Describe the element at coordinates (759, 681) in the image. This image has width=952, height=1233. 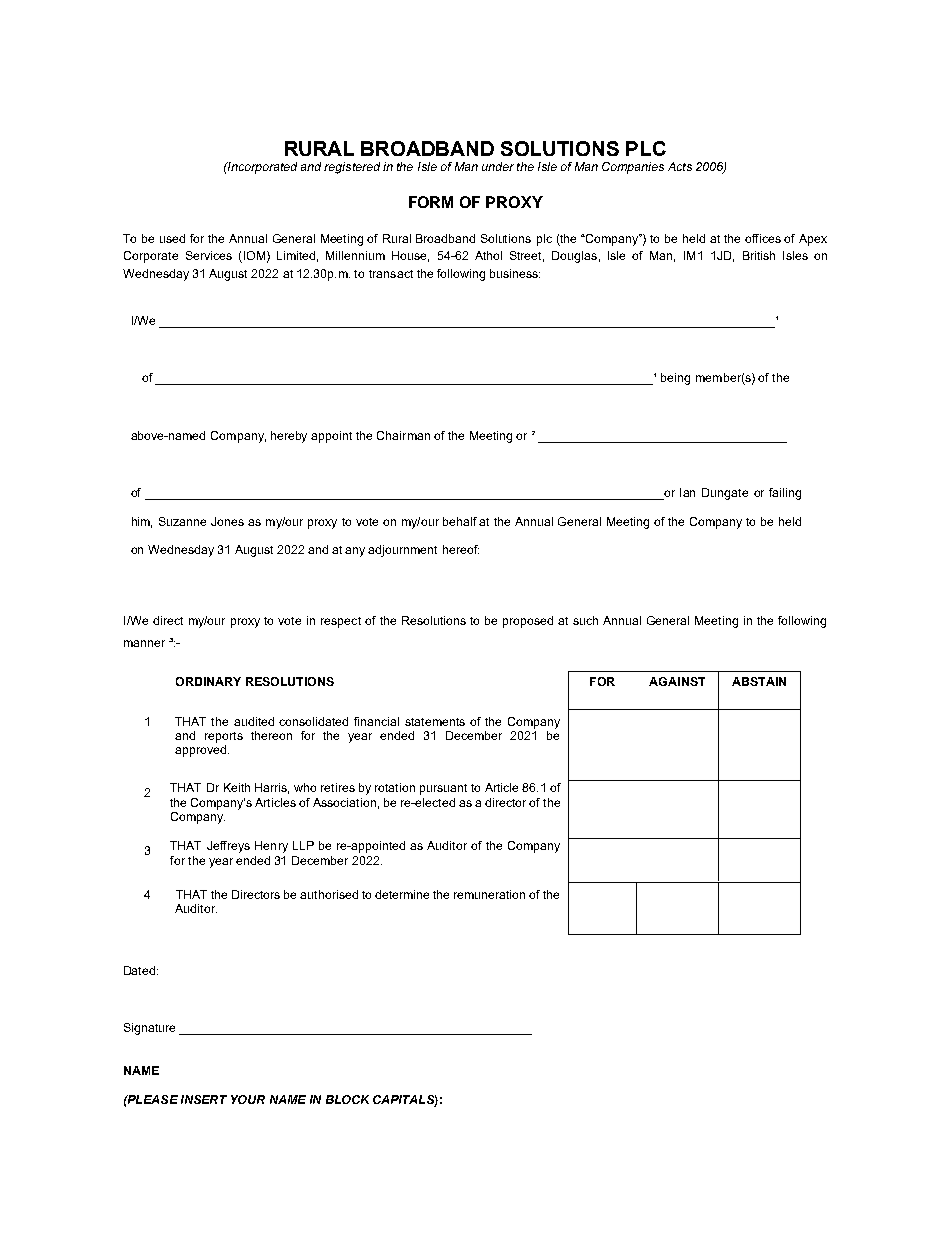
I see `ABSTAIN` at that location.
